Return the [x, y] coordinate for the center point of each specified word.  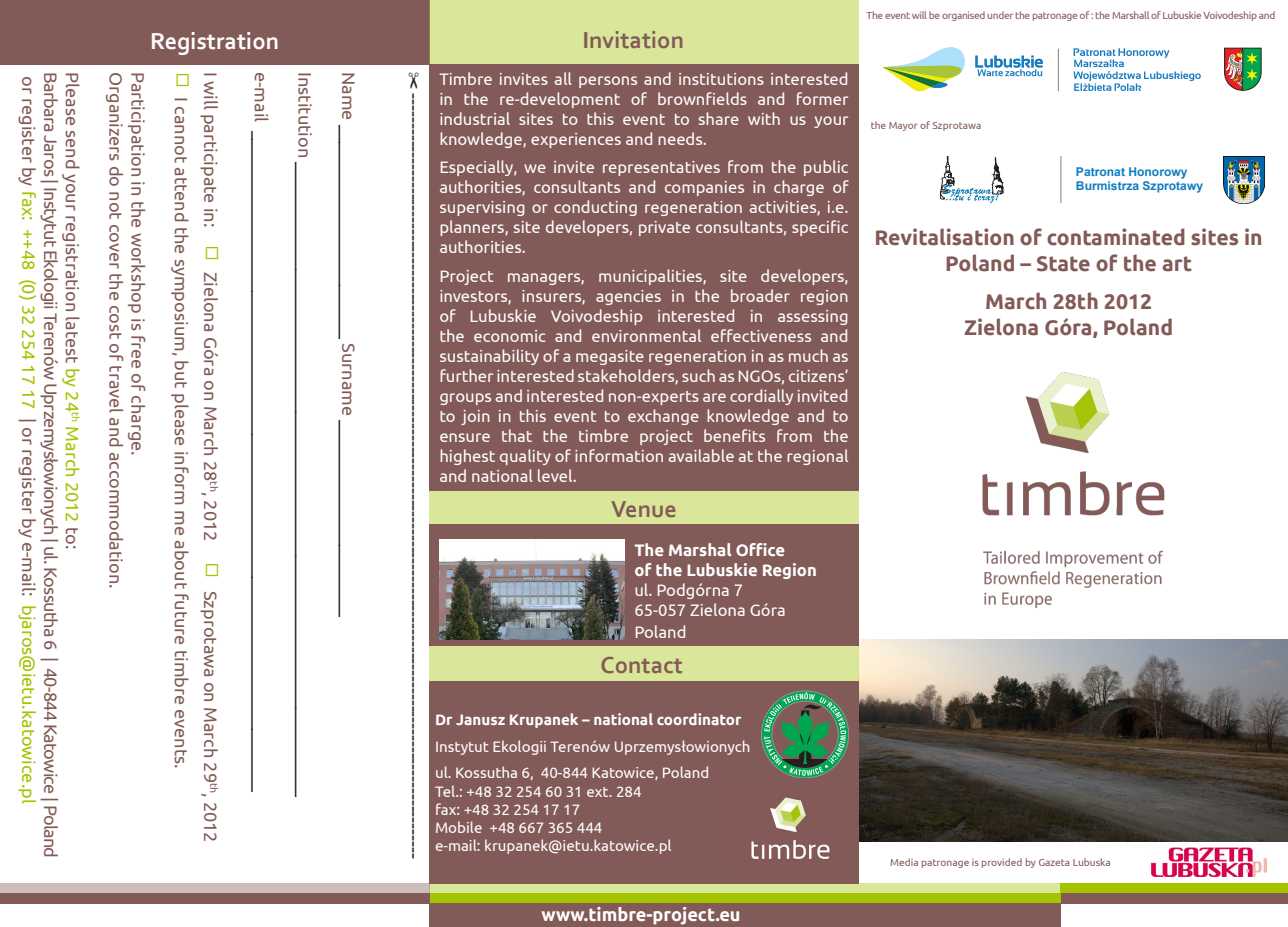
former [822, 98]
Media [904, 862]
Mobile [459, 827]
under [1000, 15]
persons [608, 82]
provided [1002, 863]
